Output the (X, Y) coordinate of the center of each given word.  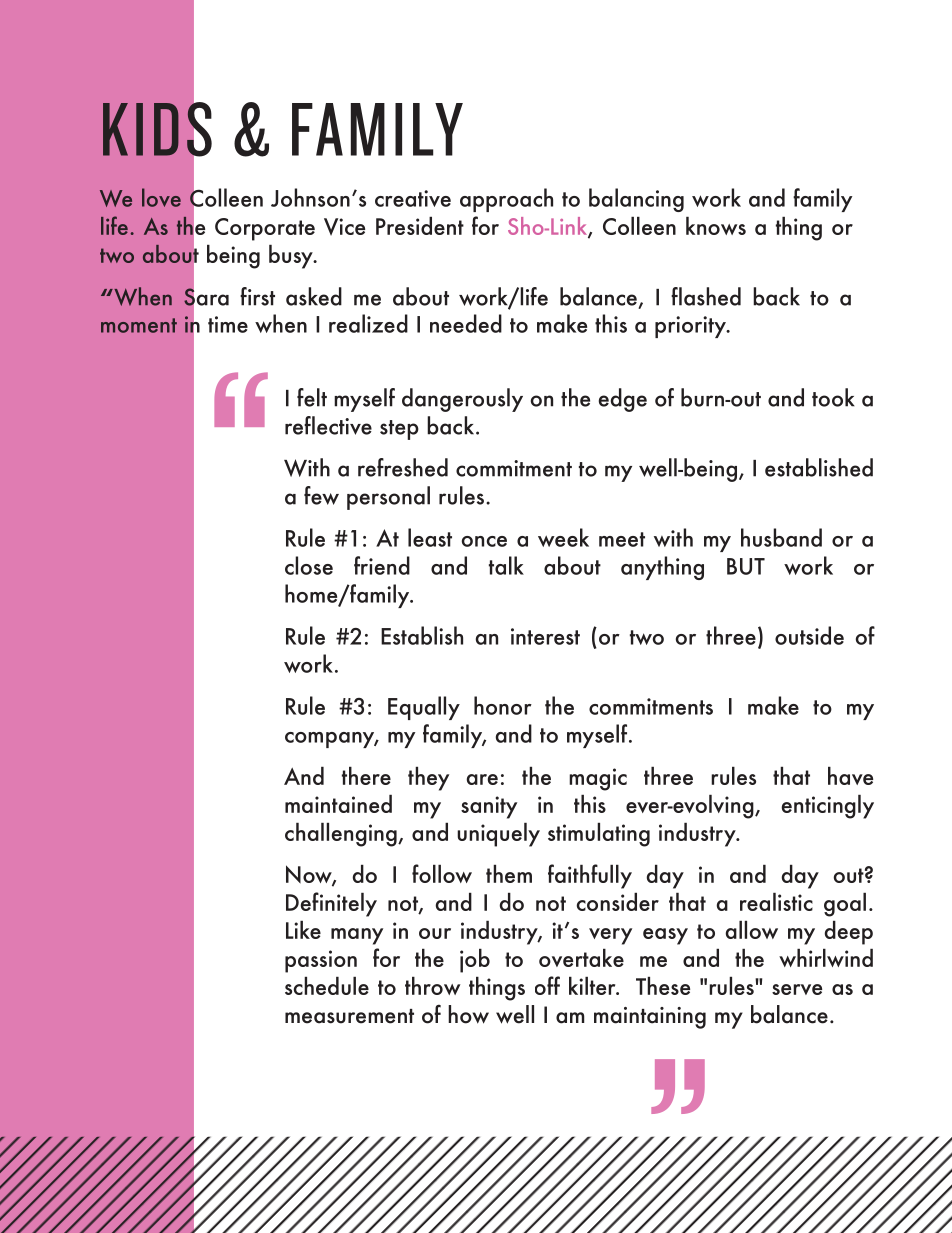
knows (716, 225)
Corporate (265, 229)
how (468, 1014)
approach (506, 200)
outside (809, 635)
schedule (327, 985)
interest (545, 636)
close (309, 565)
